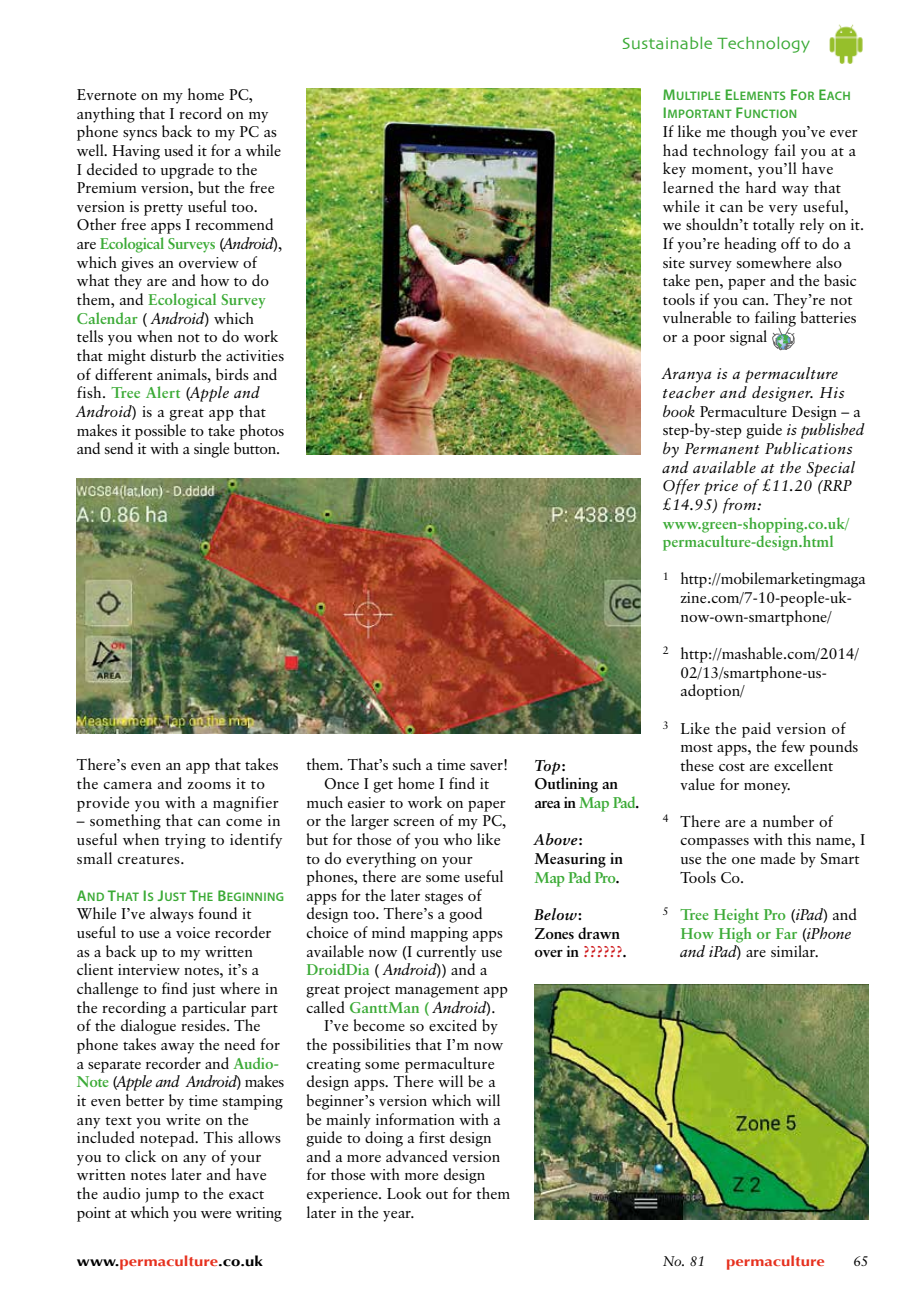 The height and width of the page is (1308, 924). What do you see at coordinates (162, 1195) in the page?
I see `jump` at bounding box center [162, 1195].
